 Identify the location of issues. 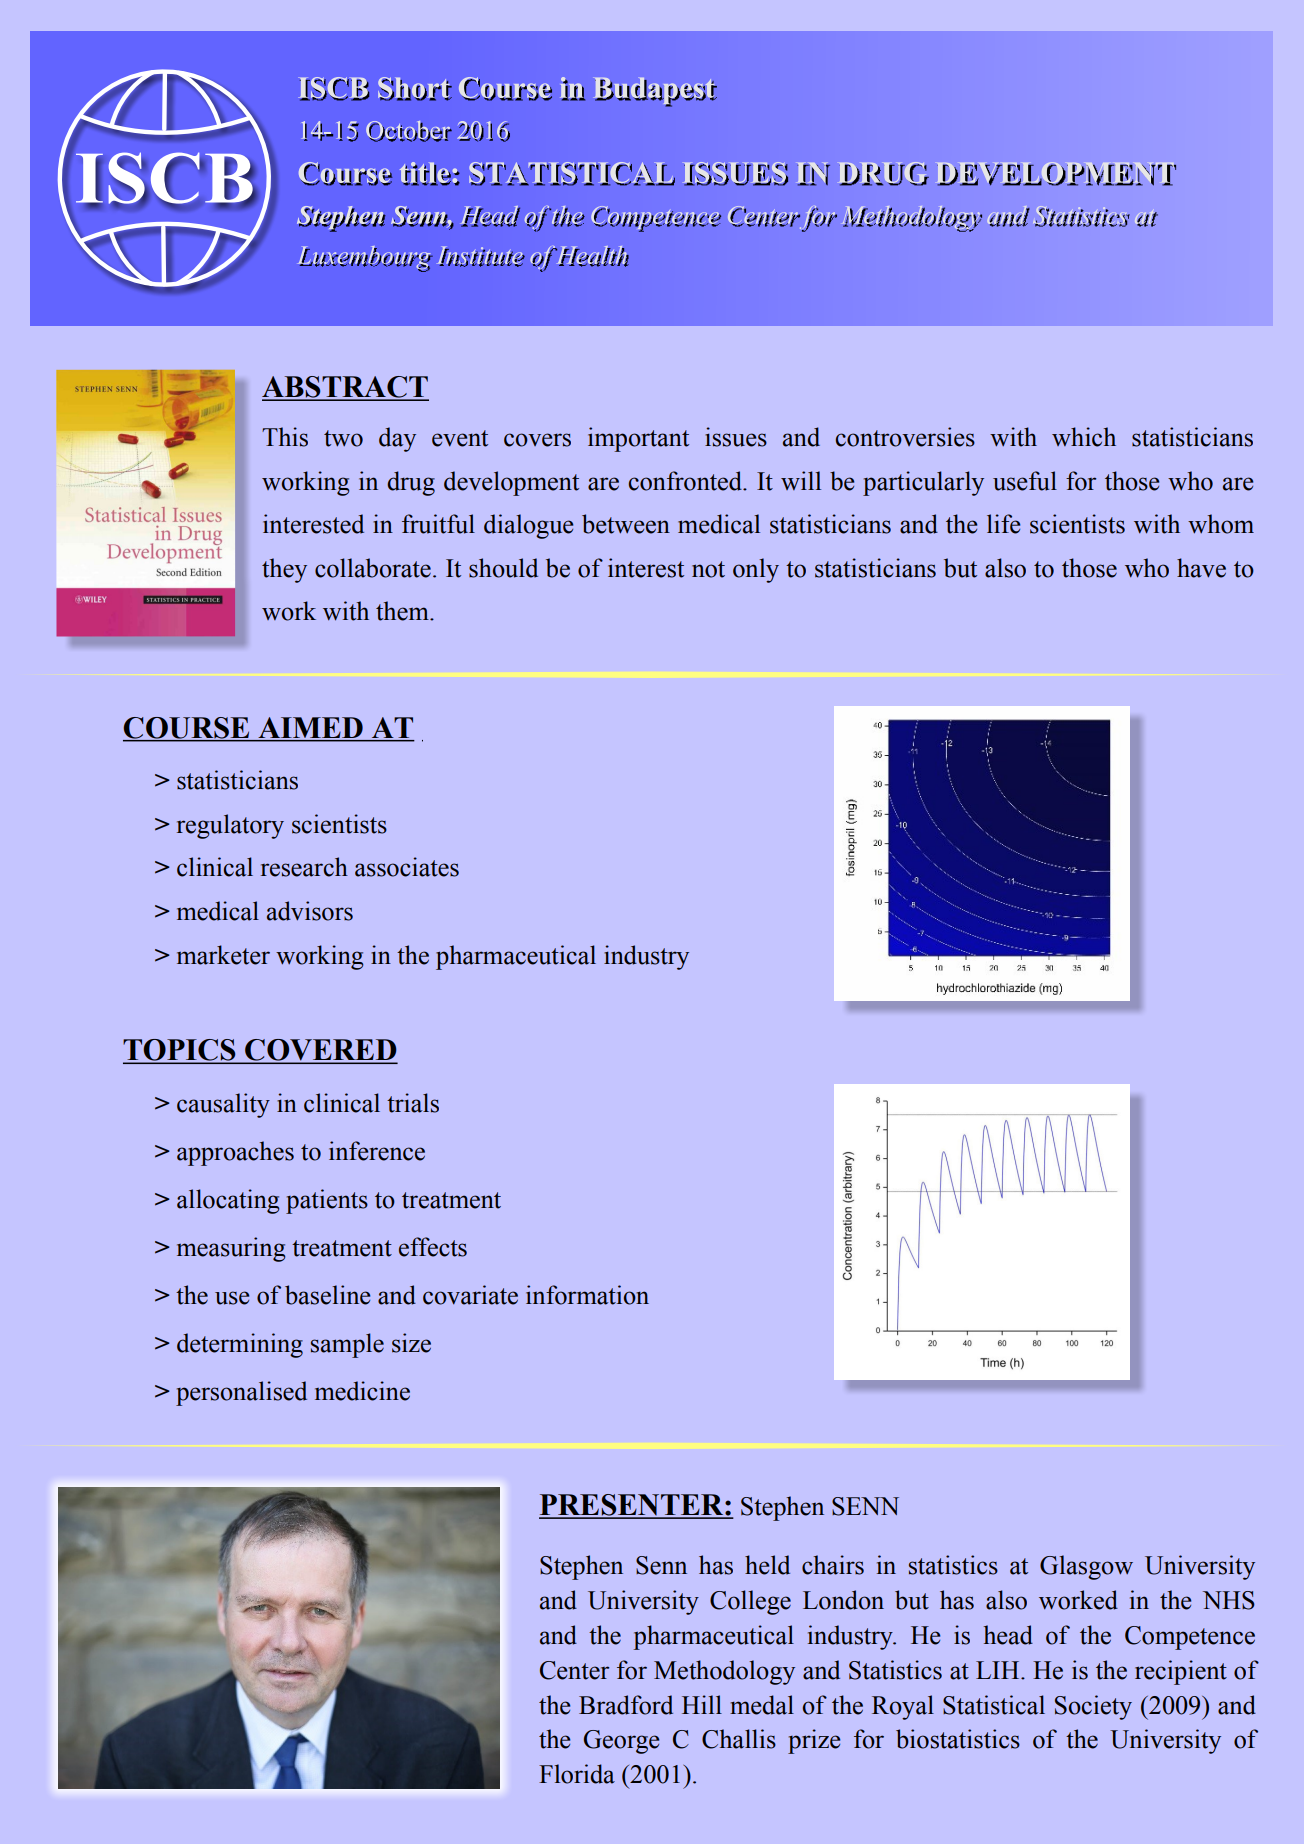
(736, 437).
